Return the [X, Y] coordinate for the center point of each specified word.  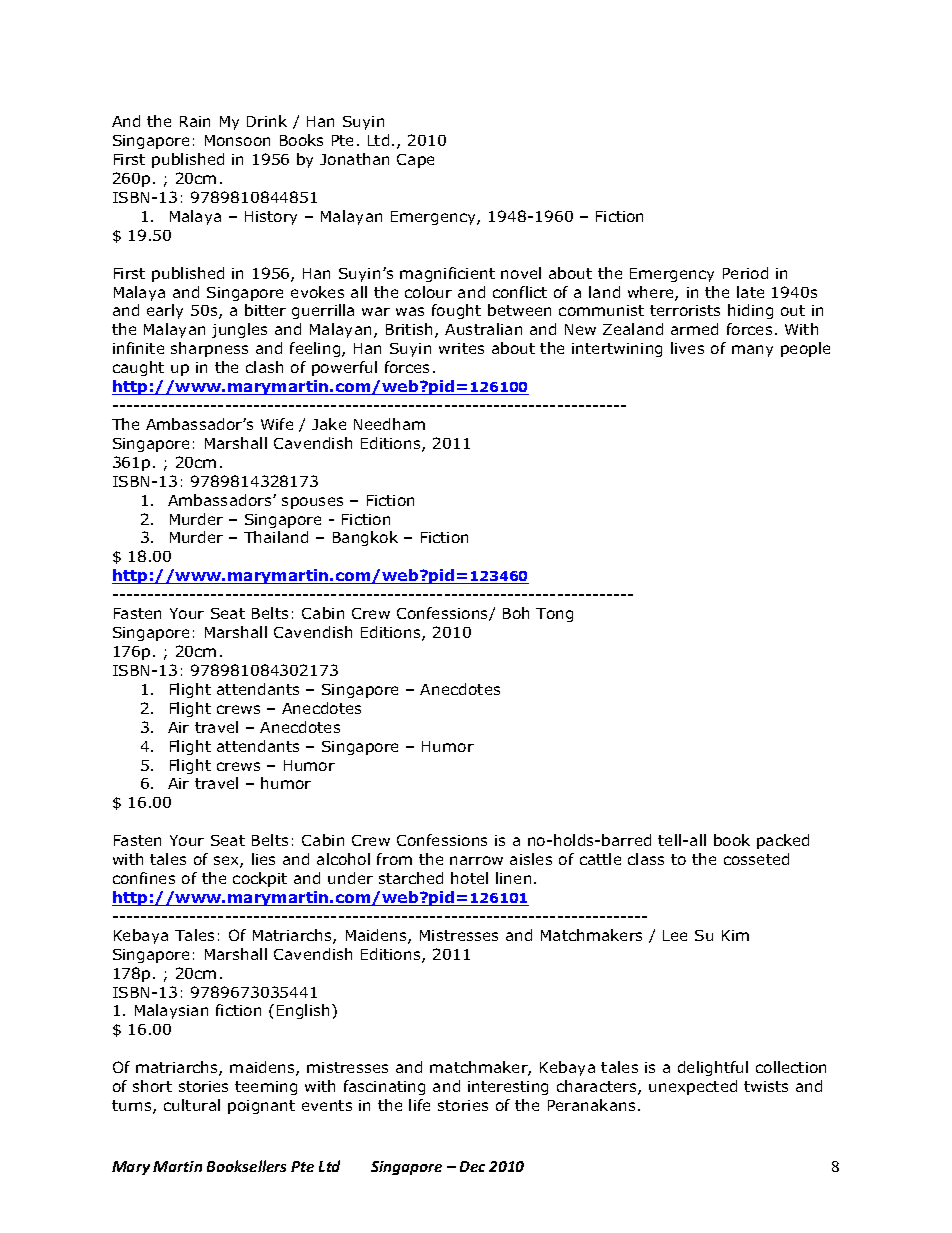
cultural [192, 1105]
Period [745, 273]
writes [461, 348]
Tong [554, 615]
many [752, 351]
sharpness [209, 349]
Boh [516, 613]
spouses [312, 503]
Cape [415, 161]
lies [263, 859]
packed [783, 841]
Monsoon [237, 140]
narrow [476, 860]
